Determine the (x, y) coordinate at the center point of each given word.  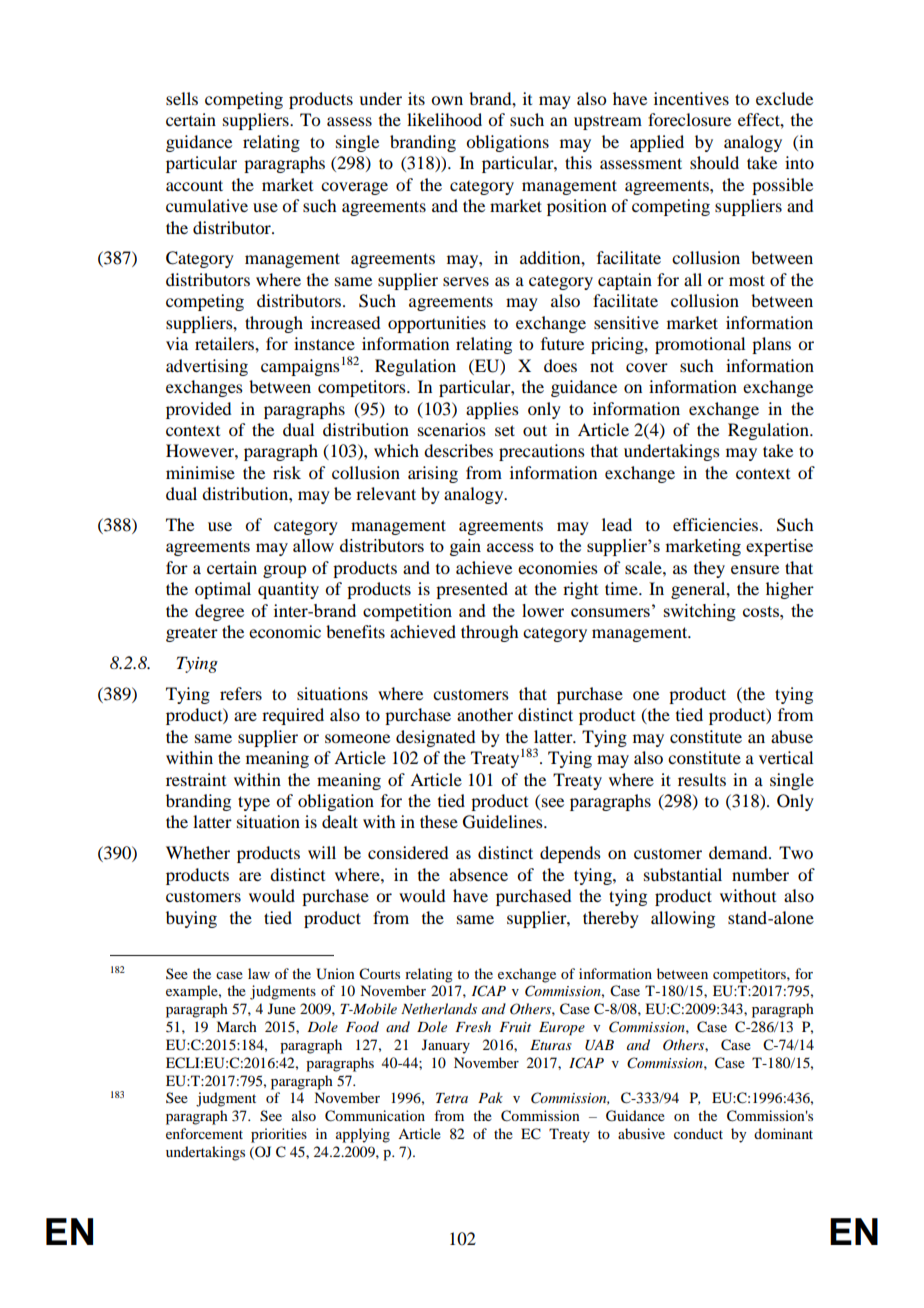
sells (182, 98)
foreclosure (689, 119)
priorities (279, 1135)
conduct (698, 1133)
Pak (490, 1097)
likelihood (444, 119)
